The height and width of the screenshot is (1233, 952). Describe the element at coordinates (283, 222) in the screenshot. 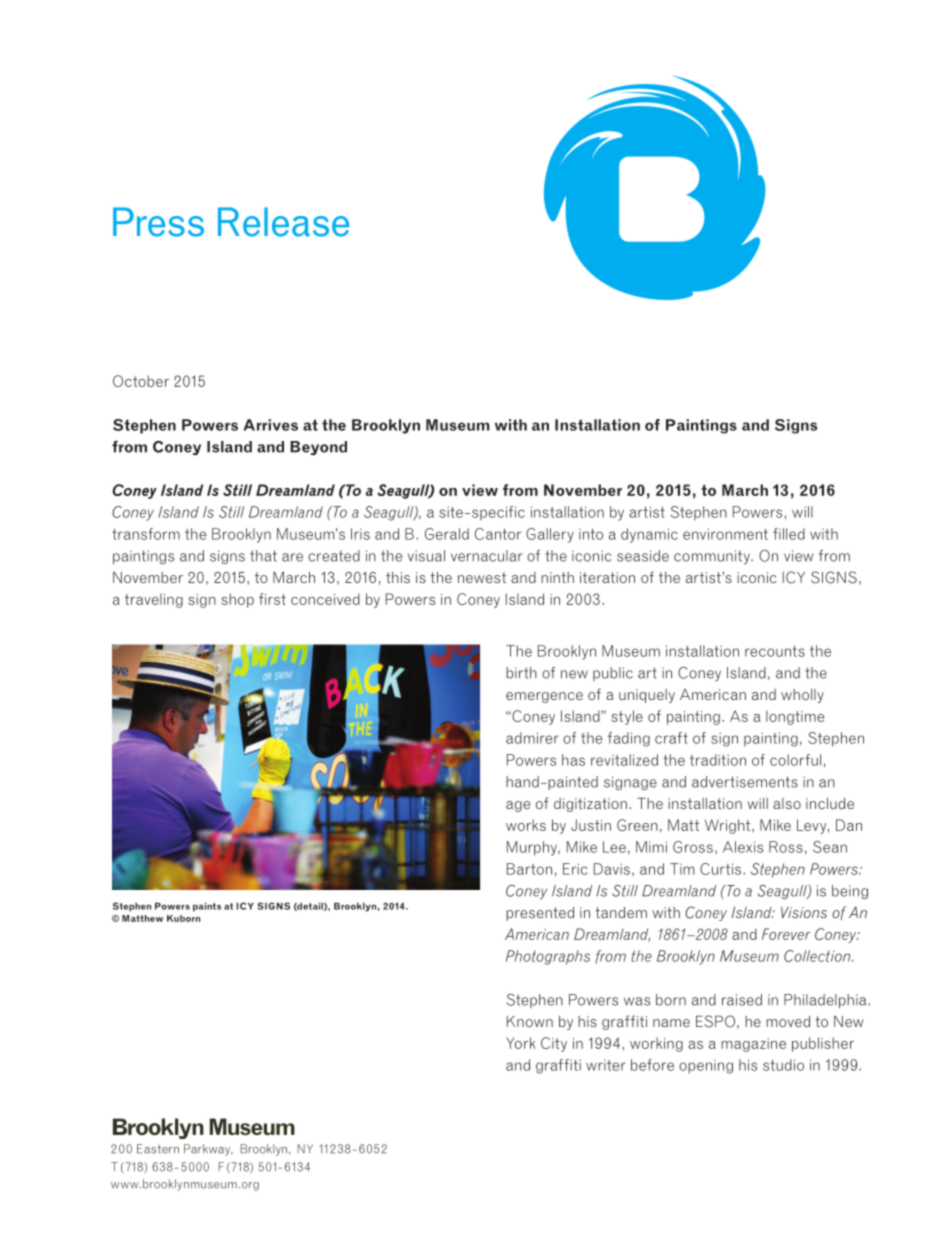

I see `Release` at that location.
